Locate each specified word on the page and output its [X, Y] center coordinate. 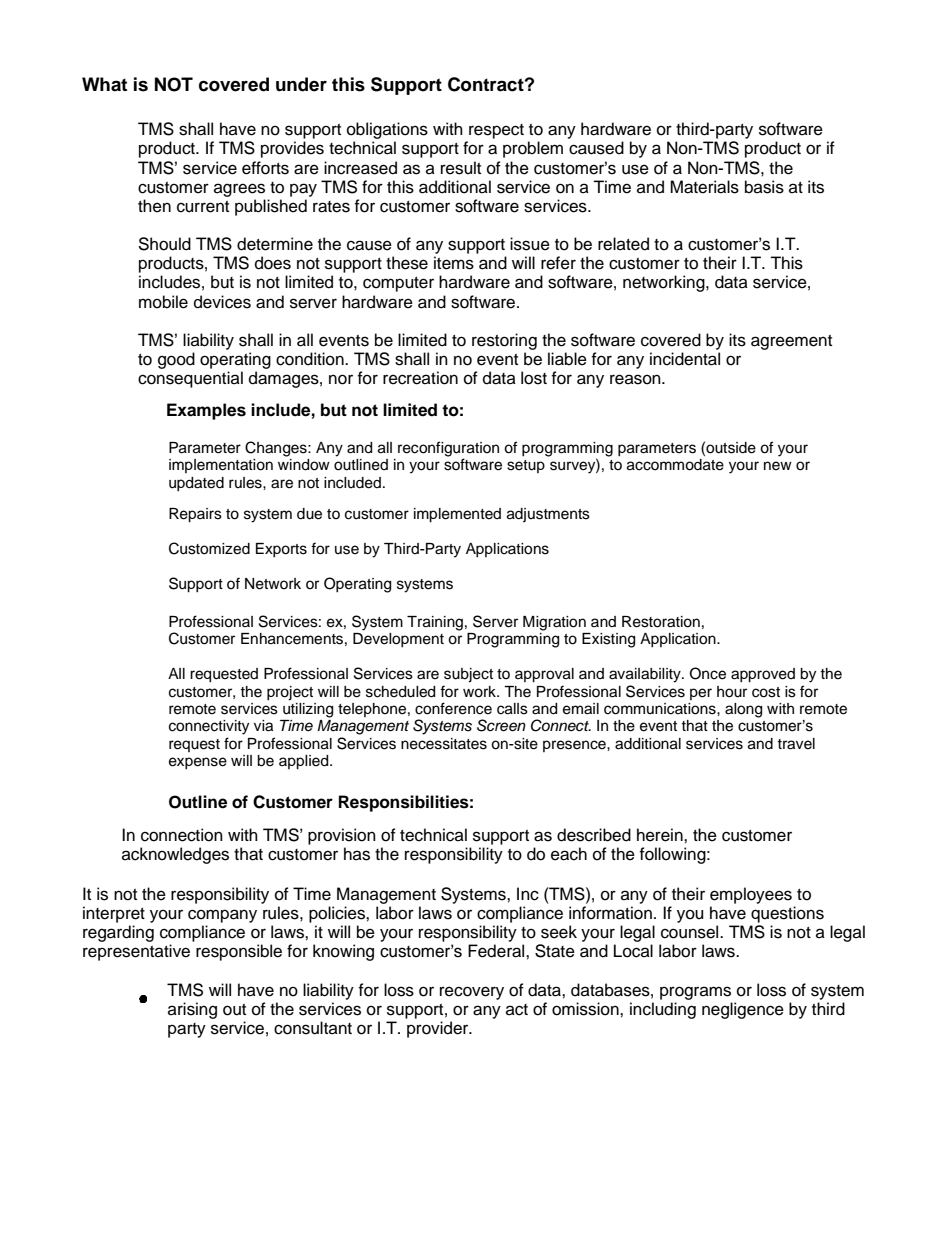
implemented [457, 515]
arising [192, 1010]
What [104, 84]
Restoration [661, 622]
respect [496, 131]
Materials [704, 187]
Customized [209, 548]
